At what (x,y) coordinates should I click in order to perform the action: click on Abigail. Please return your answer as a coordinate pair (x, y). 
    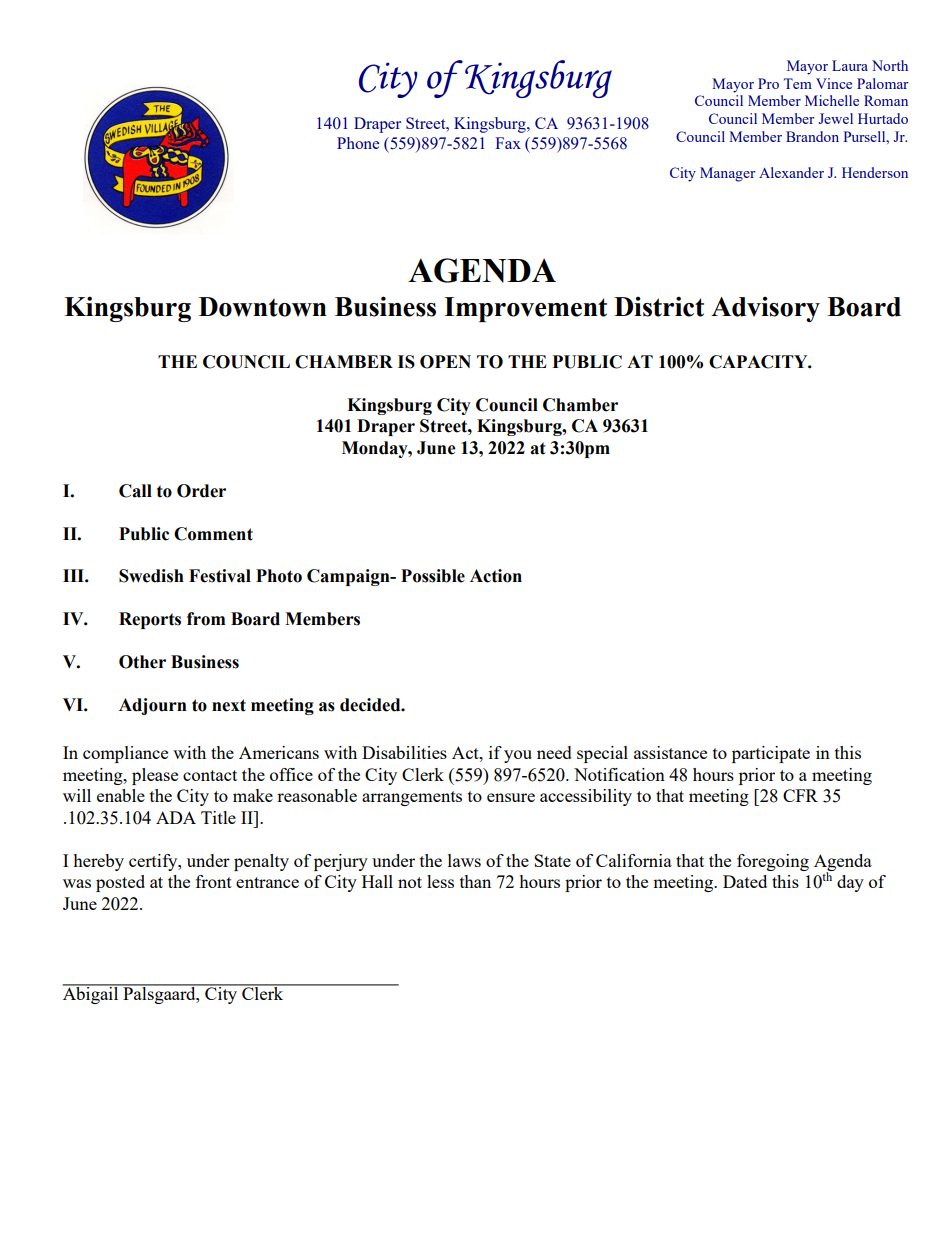
    Looking at the image, I should click on (92, 994).
